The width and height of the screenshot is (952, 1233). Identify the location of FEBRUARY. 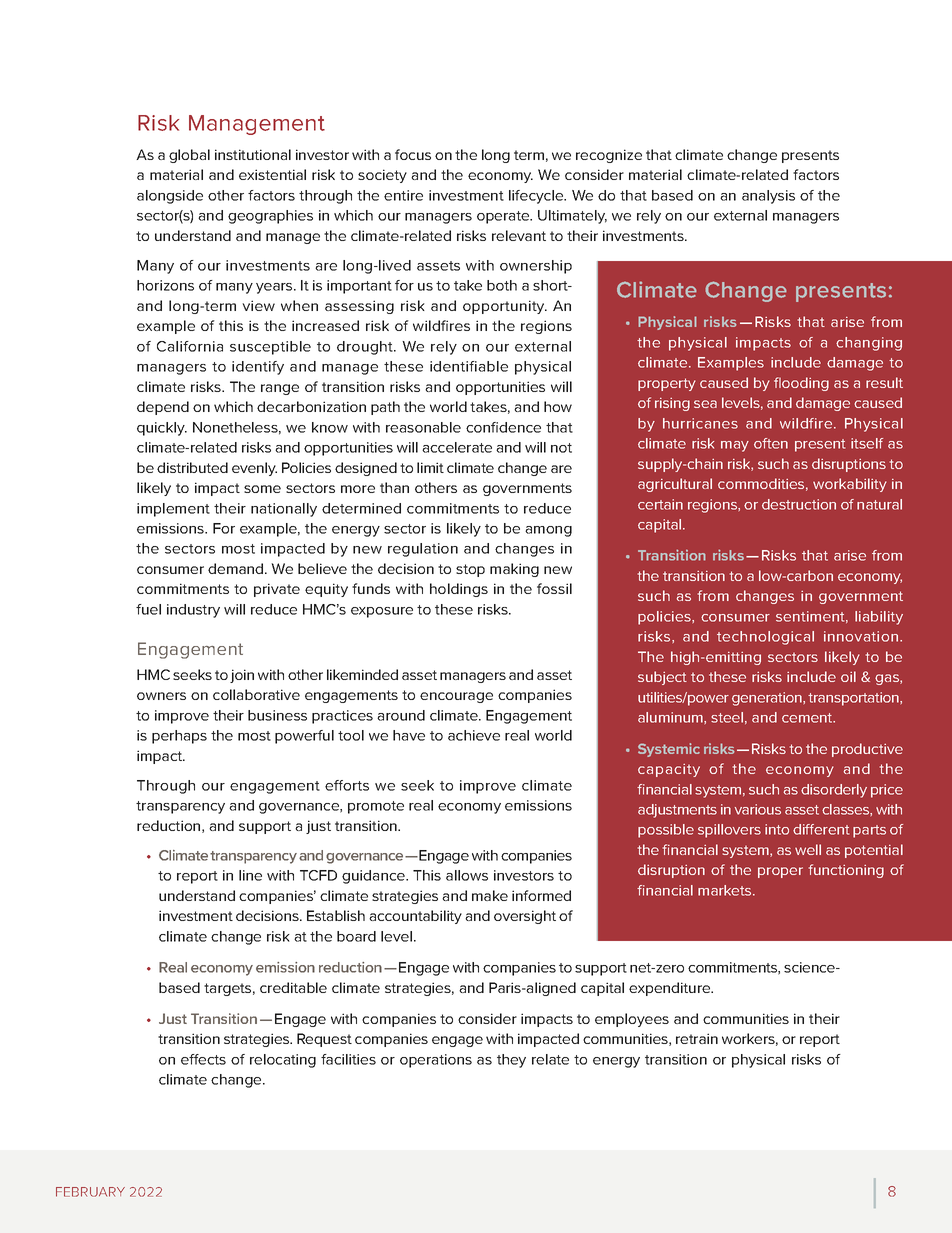
(90, 1192).
